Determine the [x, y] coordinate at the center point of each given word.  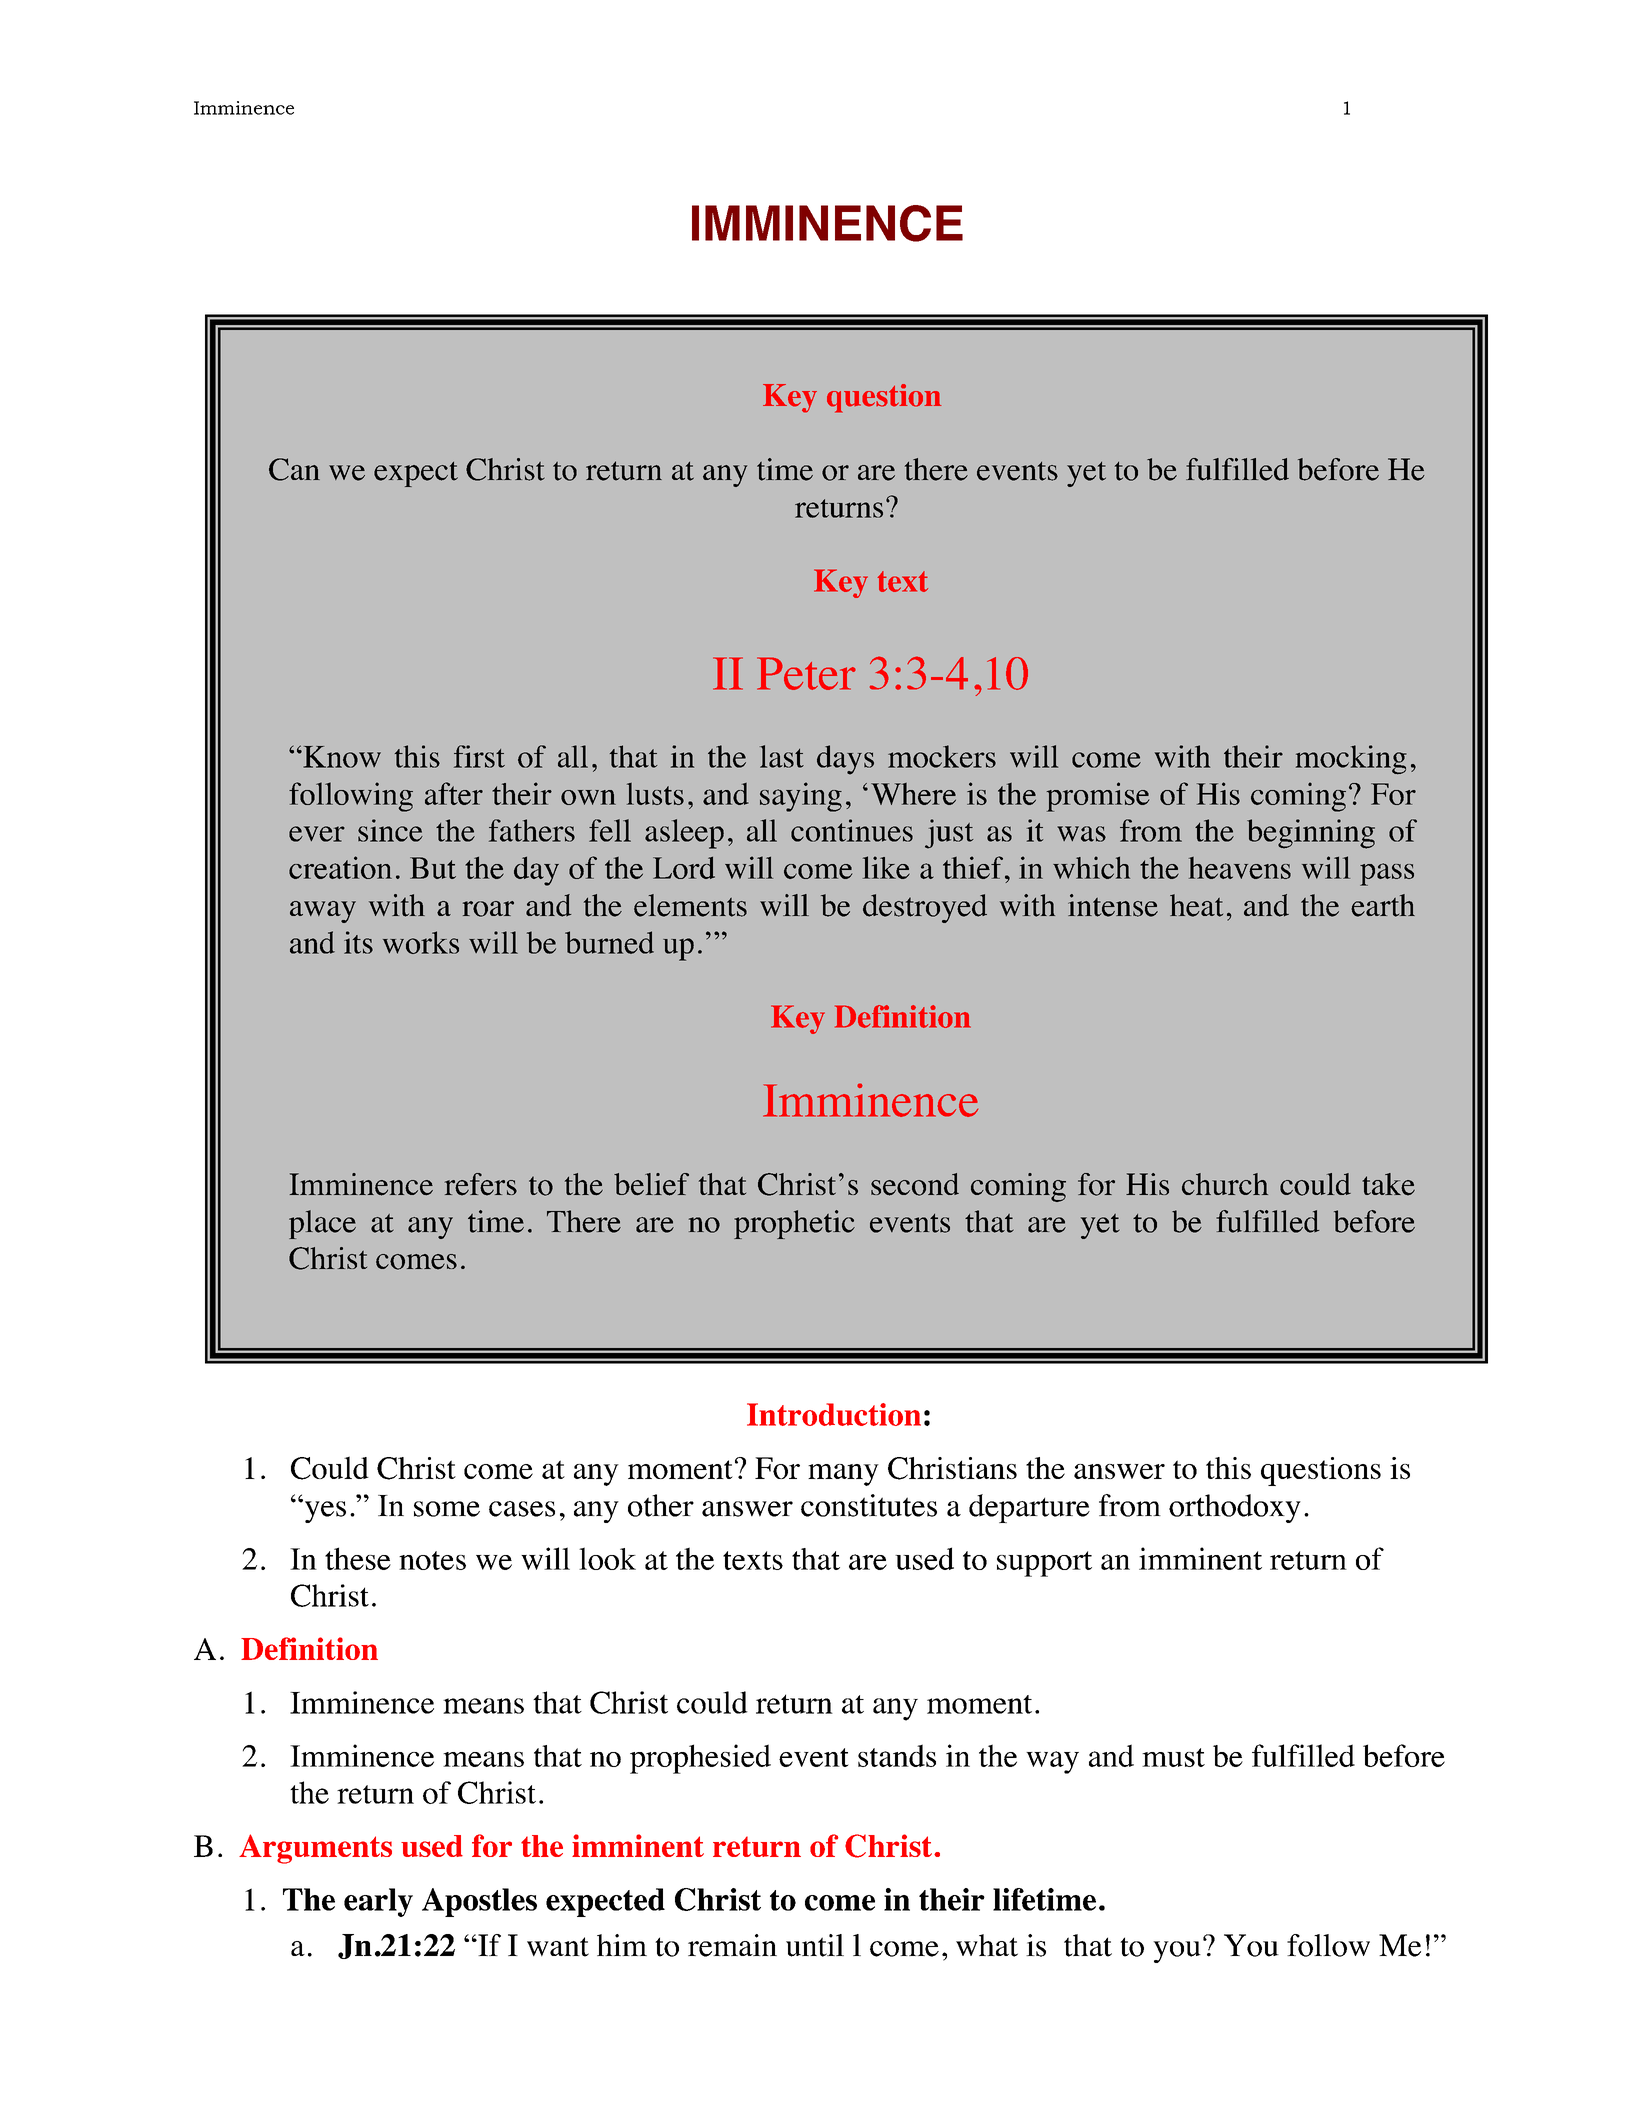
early [378, 1902]
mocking [1351, 759]
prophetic [794, 1224]
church [1225, 1184]
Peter [806, 673]
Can [294, 469]
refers [480, 1184]
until [815, 1945]
